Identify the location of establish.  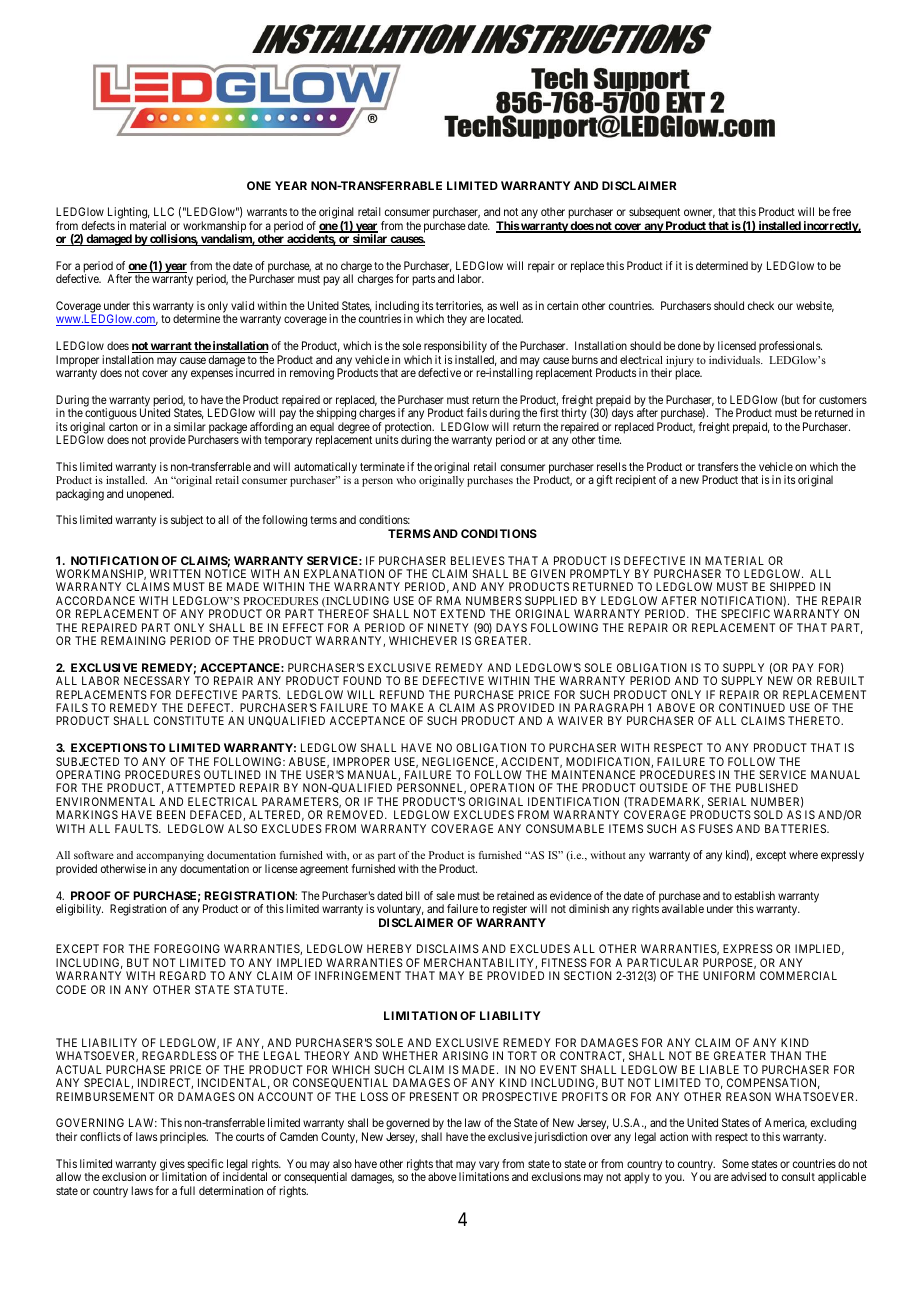
(755, 895).
